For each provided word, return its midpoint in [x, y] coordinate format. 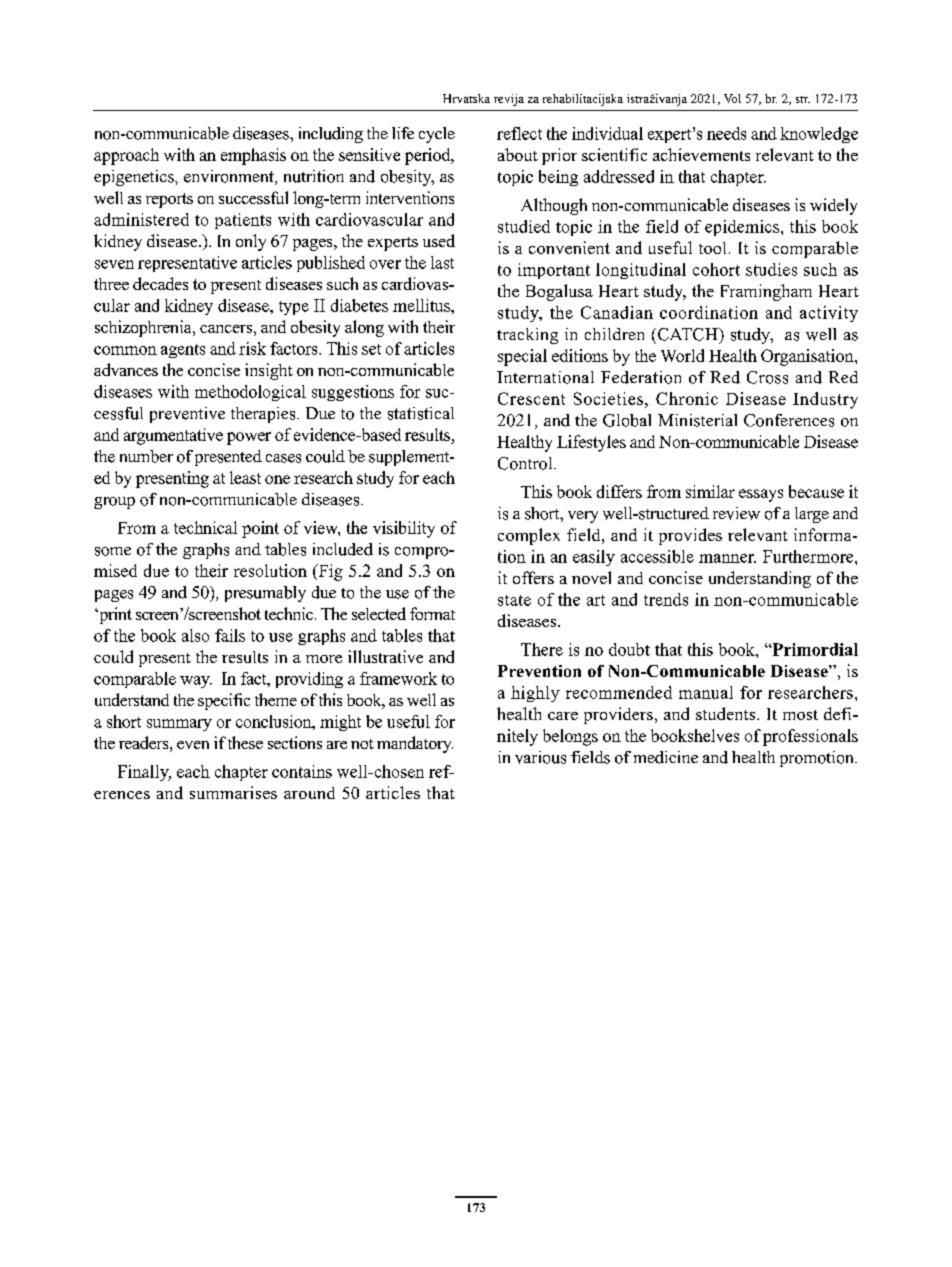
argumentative [173, 436]
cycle [437, 135]
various [540, 757]
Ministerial [697, 420]
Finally [144, 773]
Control [526, 463]
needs [726, 133]
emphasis [253, 156]
